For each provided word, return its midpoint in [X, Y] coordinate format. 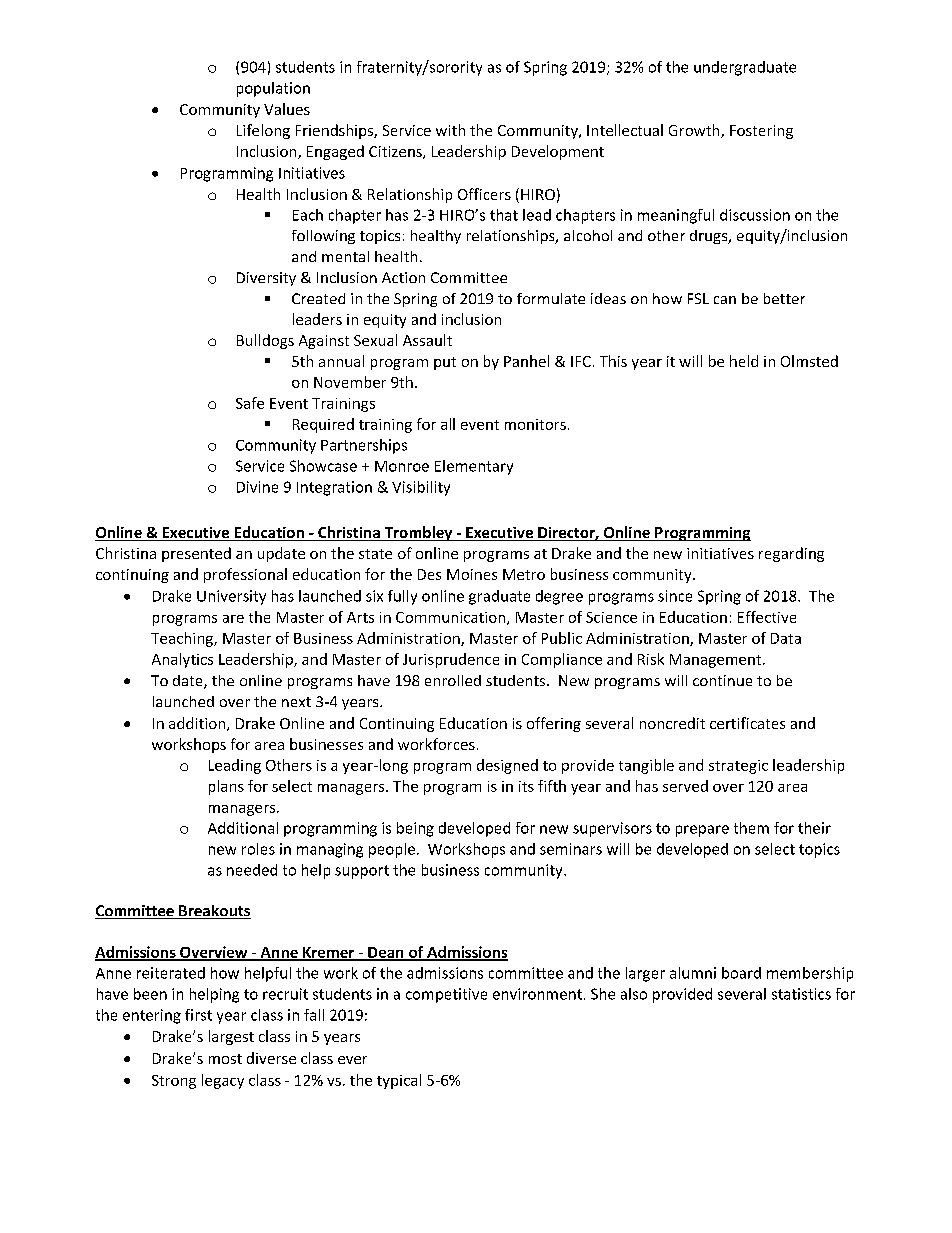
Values [287, 109]
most [225, 1059]
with [450, 130]
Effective [767, 617]
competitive [446, 995]
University [231, 597]
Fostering [761, 132]
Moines [472, 574]
